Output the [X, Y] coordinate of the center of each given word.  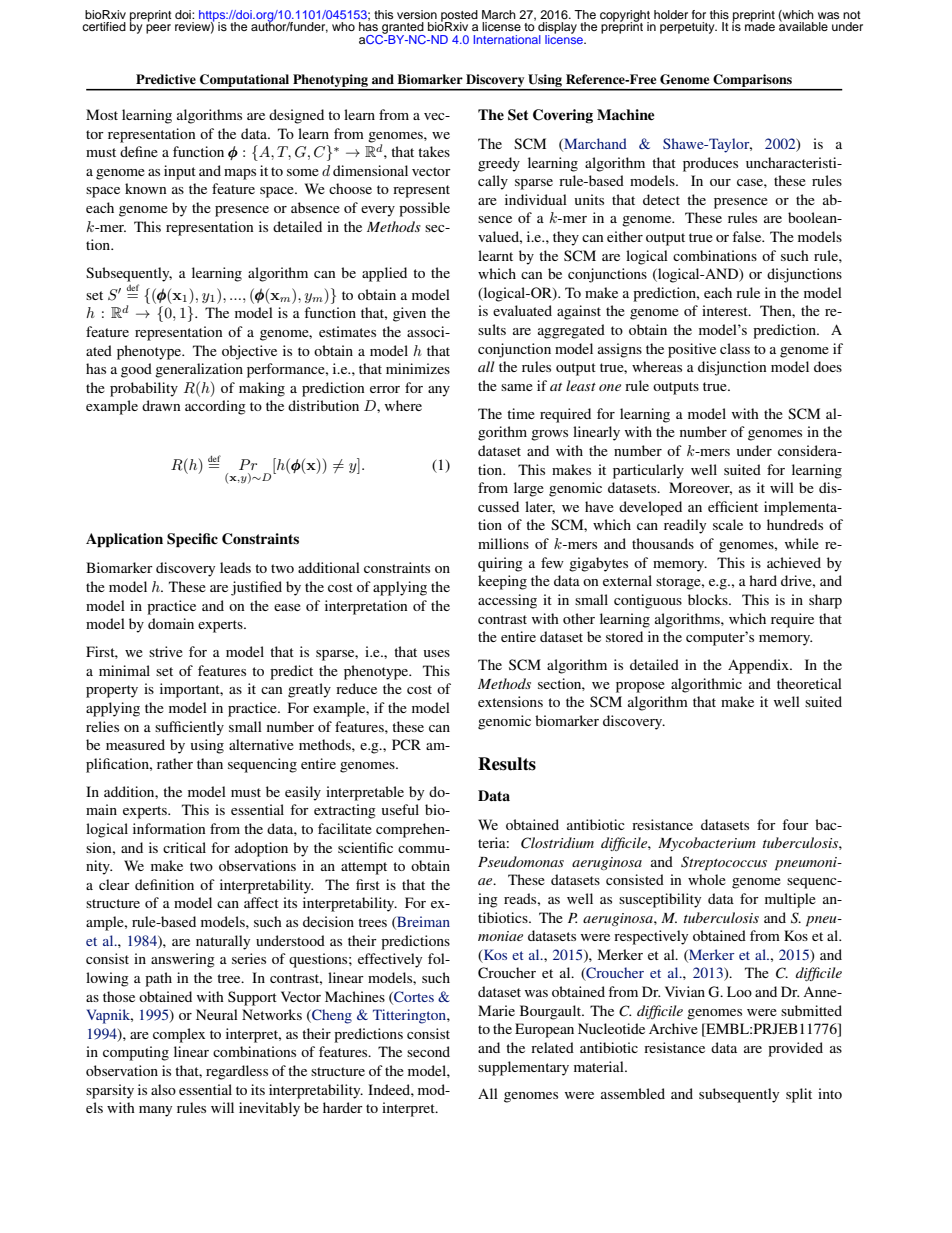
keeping [502, 582]
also [163, 1089]
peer [158, 29]
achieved [794, 562]
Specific [192, 540]
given [409, 314]
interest [726, 310]
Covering [563, 116]
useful [400, 809]
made [760, 25]
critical [184, 847]
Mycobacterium [707, 844]
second [428, 1051]
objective [249, 352]
